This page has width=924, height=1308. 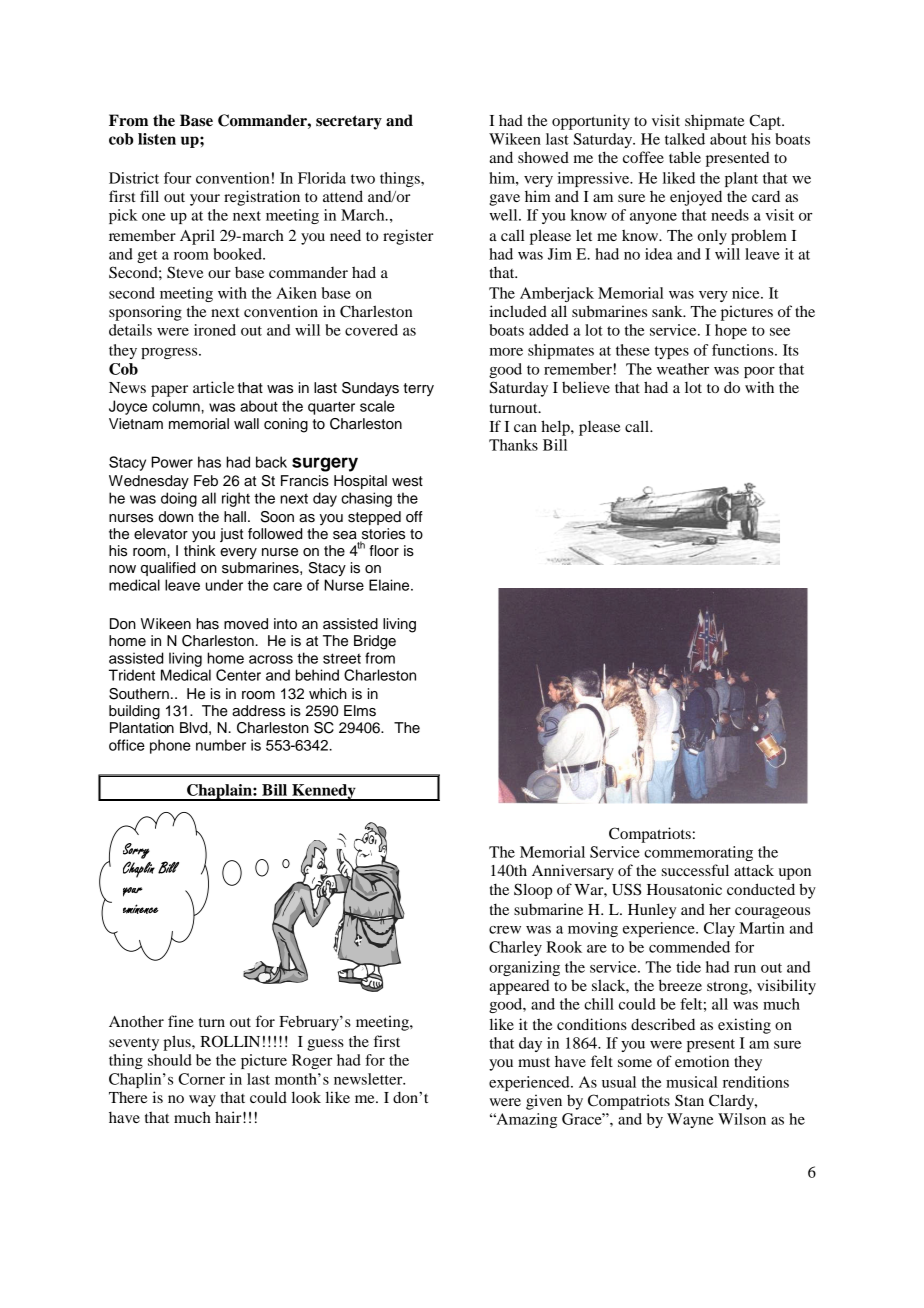 What do you see at coordinates (136, 851) in the page?
I see `Sorry` at bounding box center [136, 851].
